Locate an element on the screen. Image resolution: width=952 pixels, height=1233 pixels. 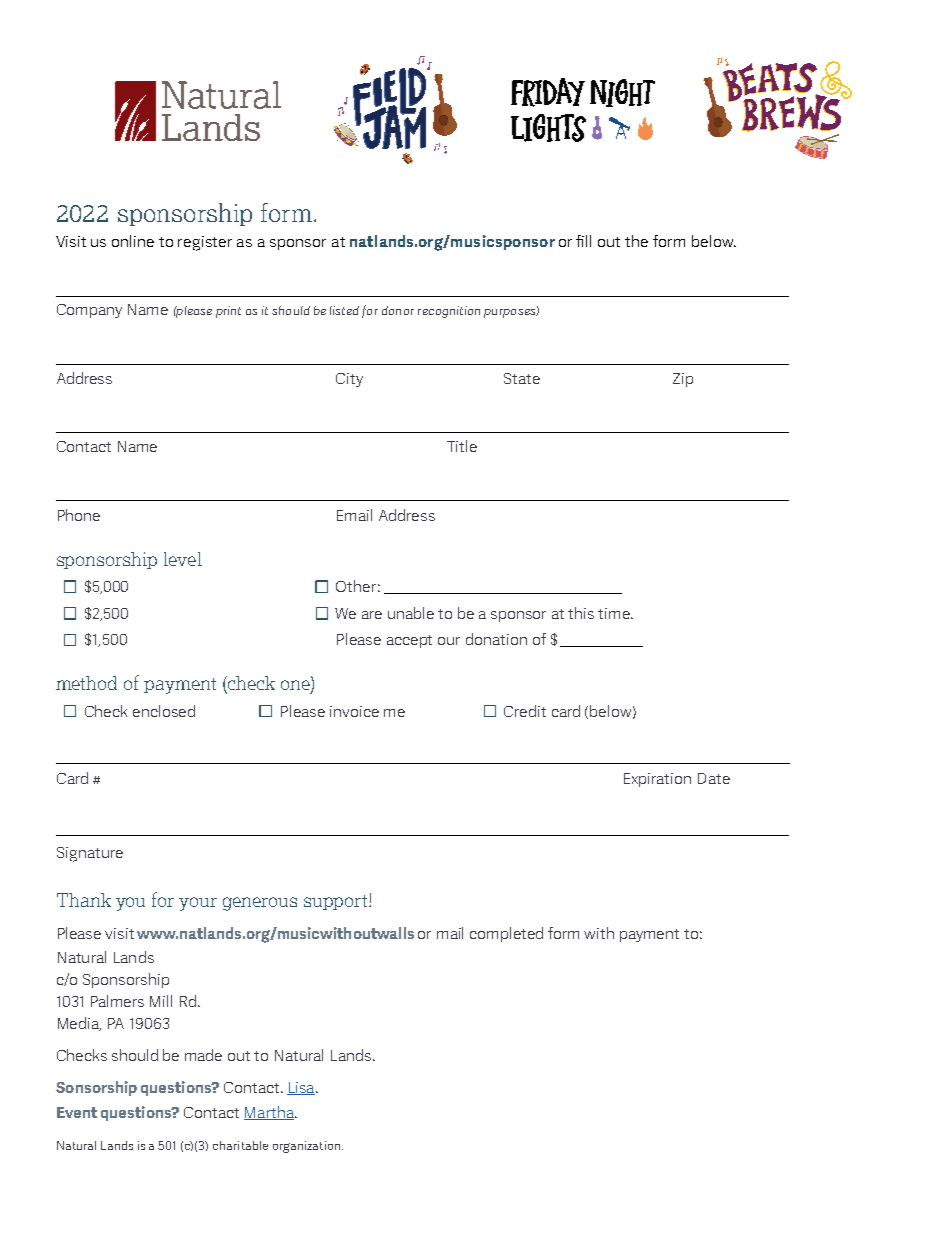
Signature is located at coordinates (90, 854).
